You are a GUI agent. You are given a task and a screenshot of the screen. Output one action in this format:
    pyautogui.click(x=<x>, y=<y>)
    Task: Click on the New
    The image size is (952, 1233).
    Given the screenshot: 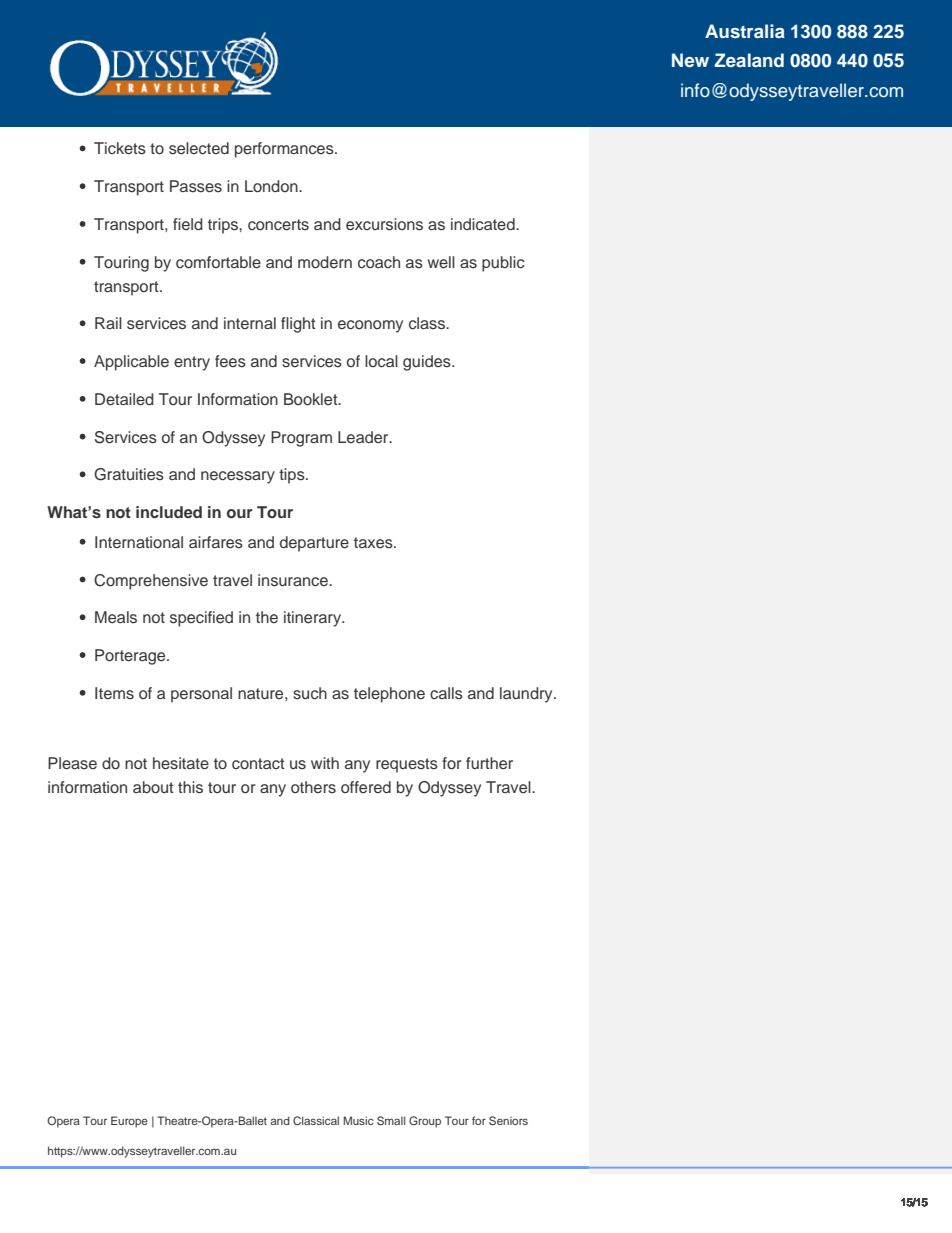 What is the action you would take?
    pyautogui.click(x=690, y=60)
